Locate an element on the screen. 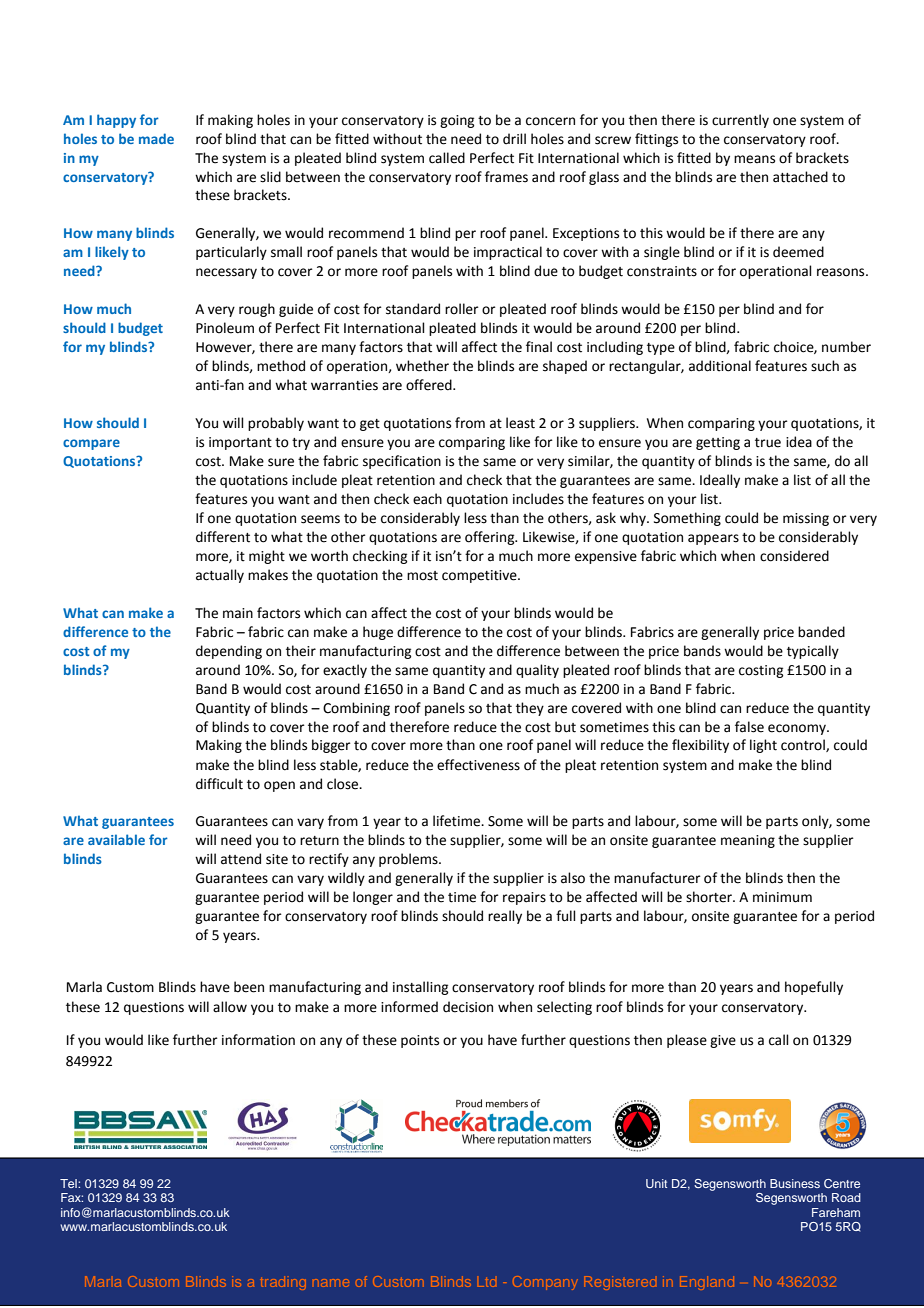  problems is located at coordinates (409, 860).
